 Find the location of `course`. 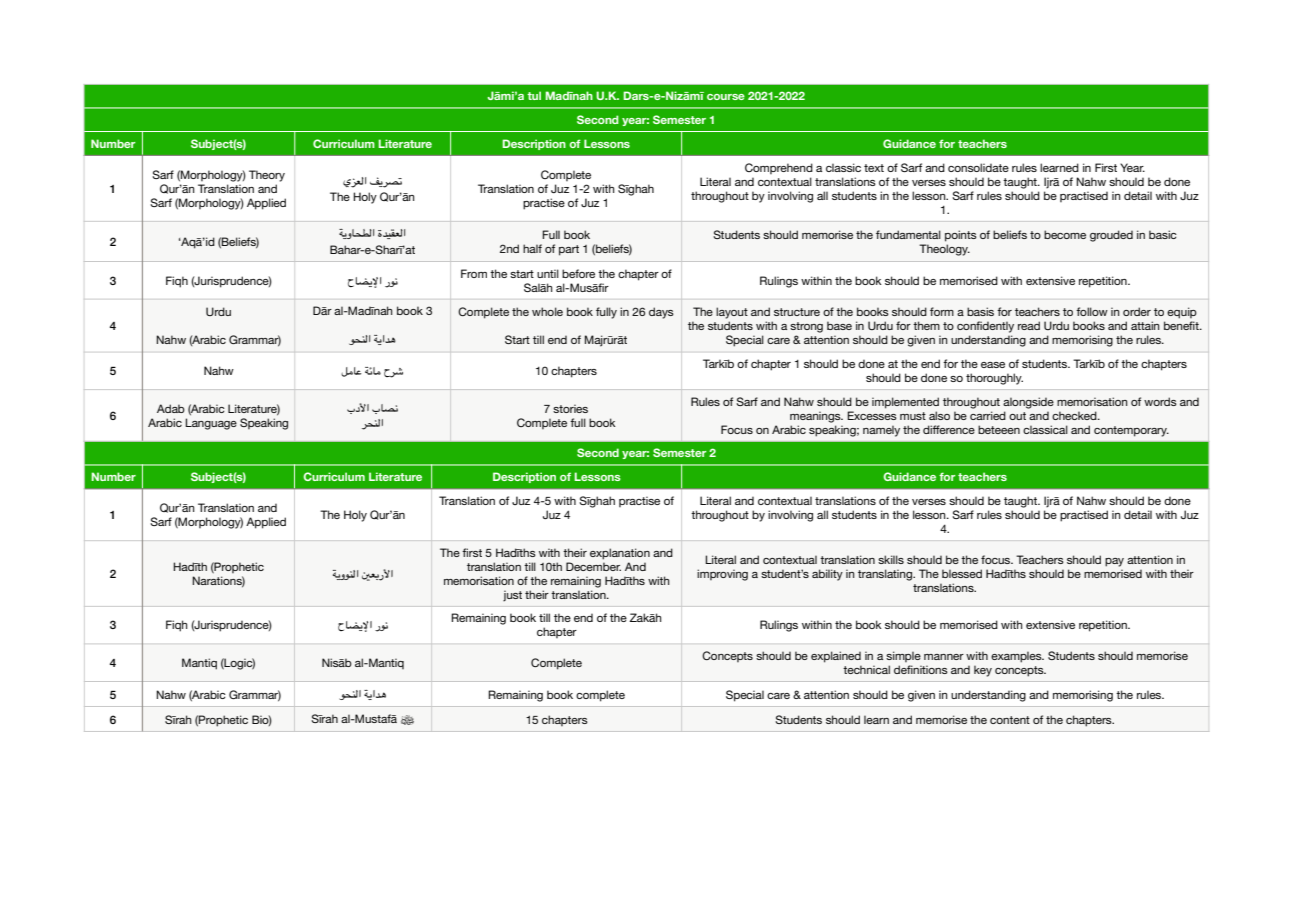

course is located at coordinates (726, 97).
